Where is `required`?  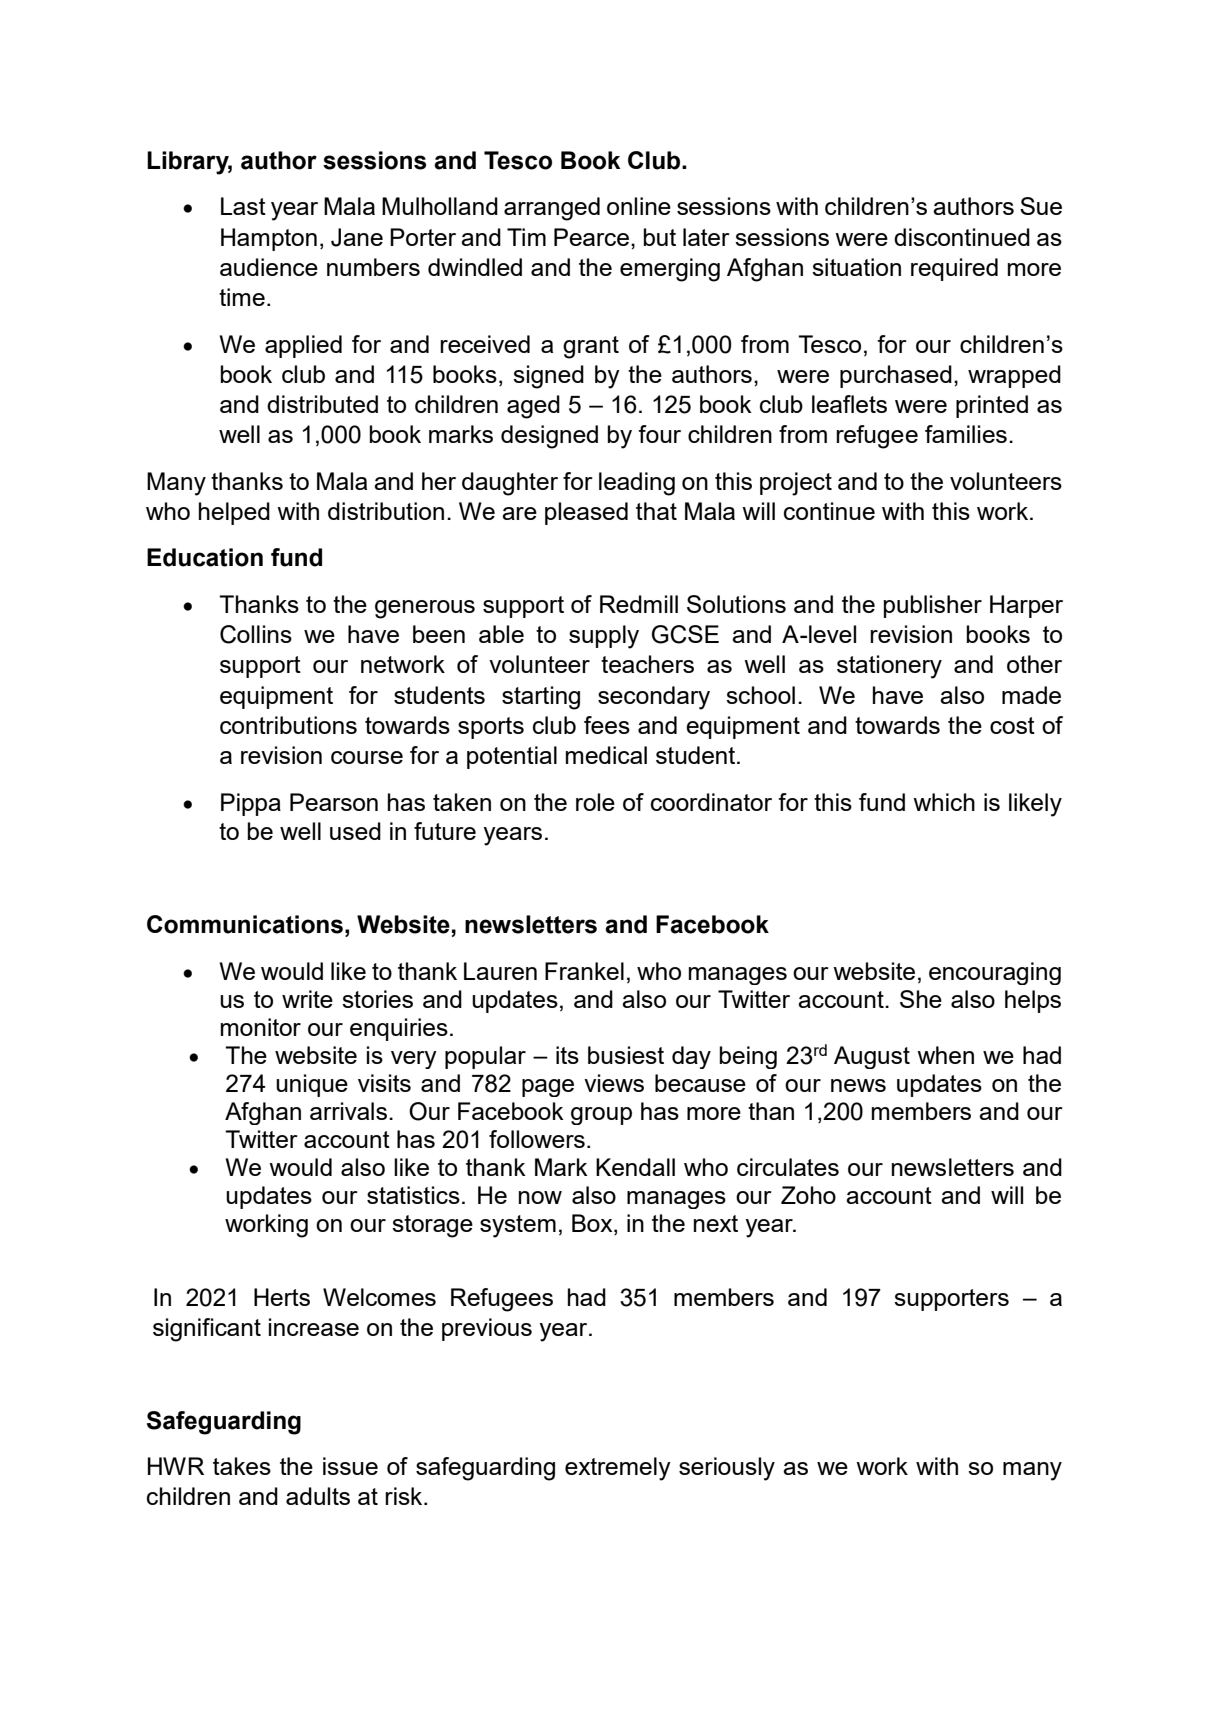 required is located at coordinates (954, 269).
